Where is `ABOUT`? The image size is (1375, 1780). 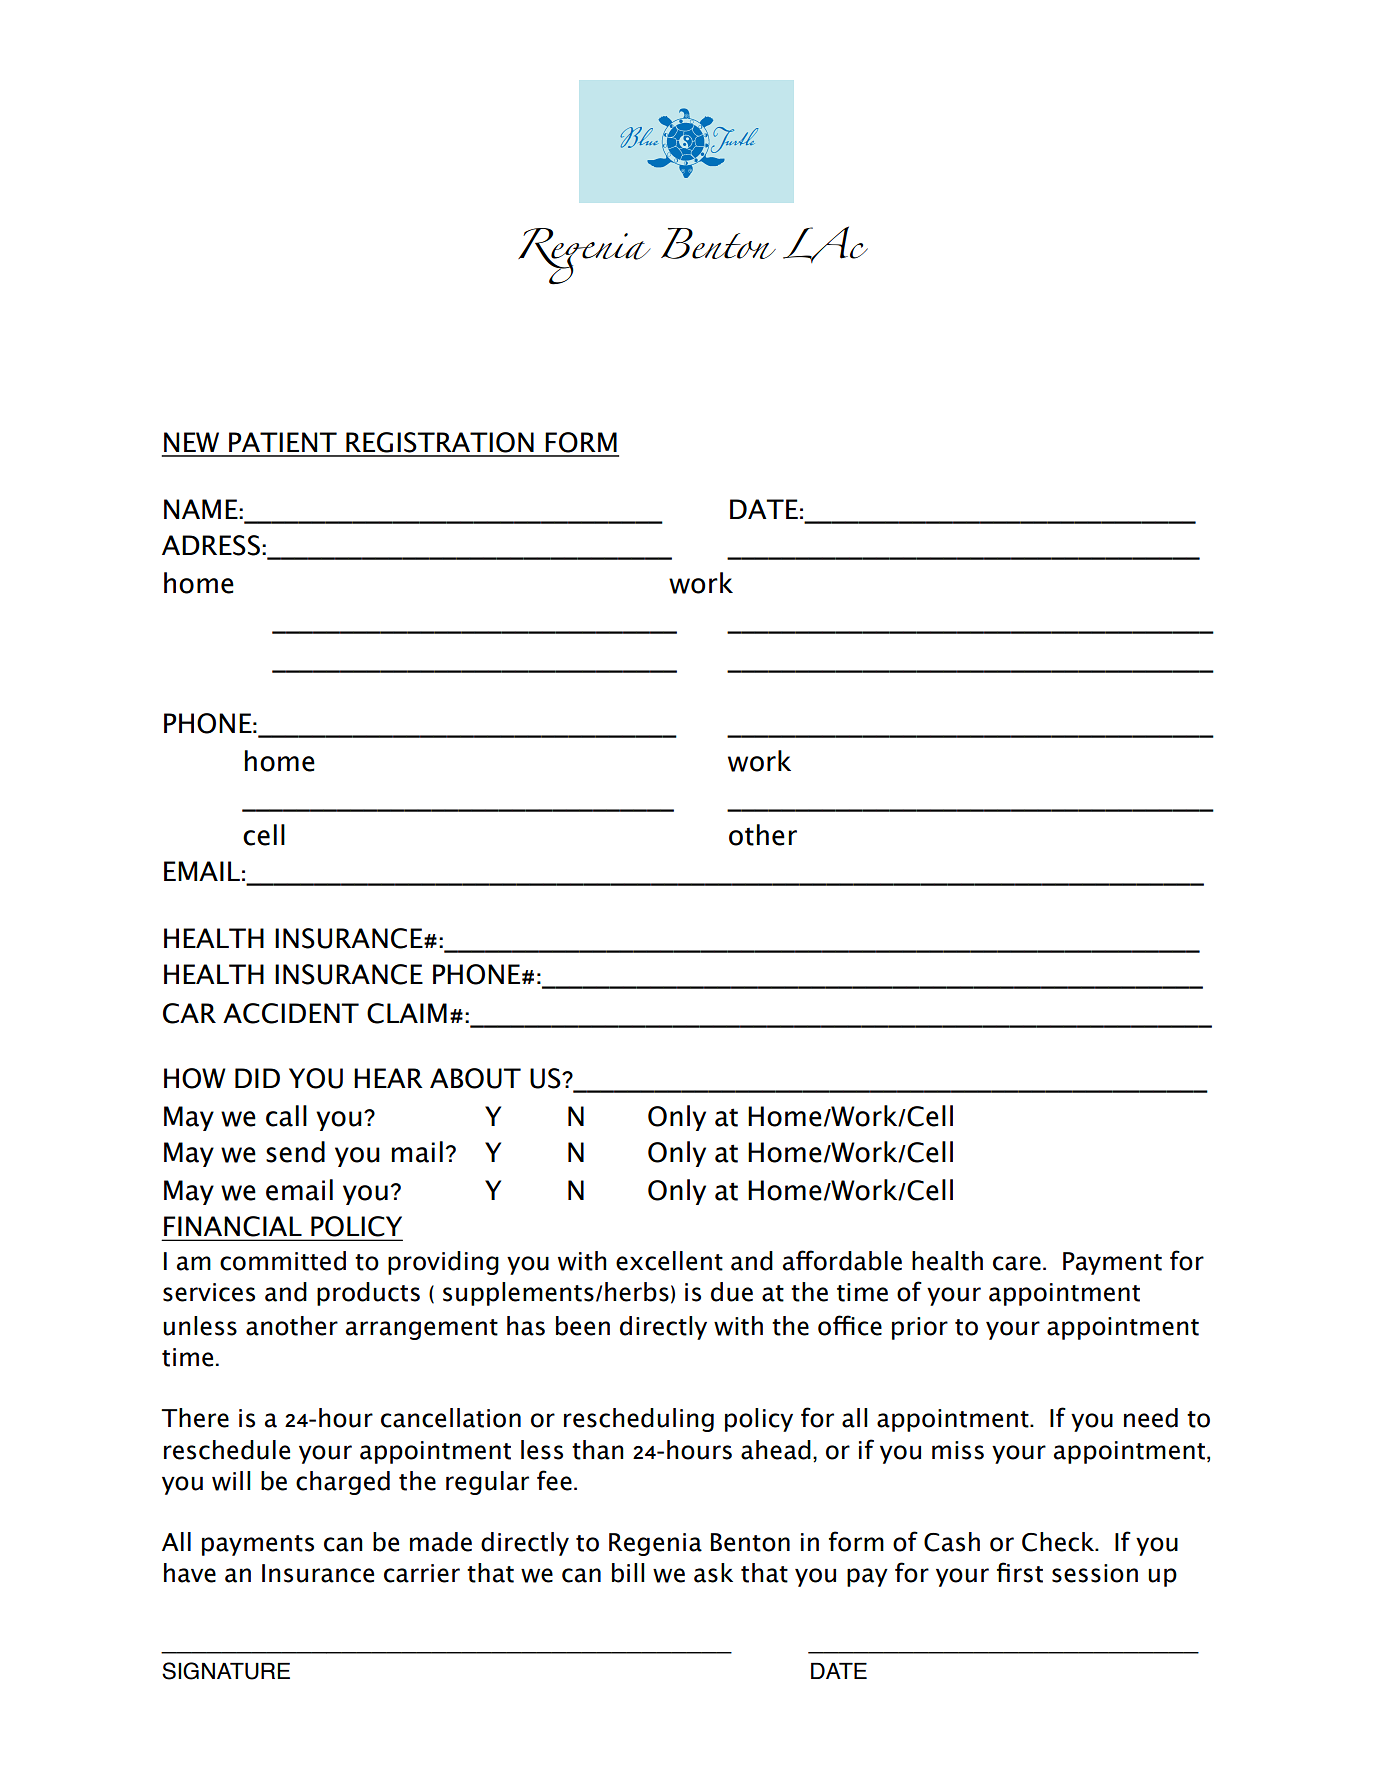 ABOUT is located at coordinates (475, 1078).
